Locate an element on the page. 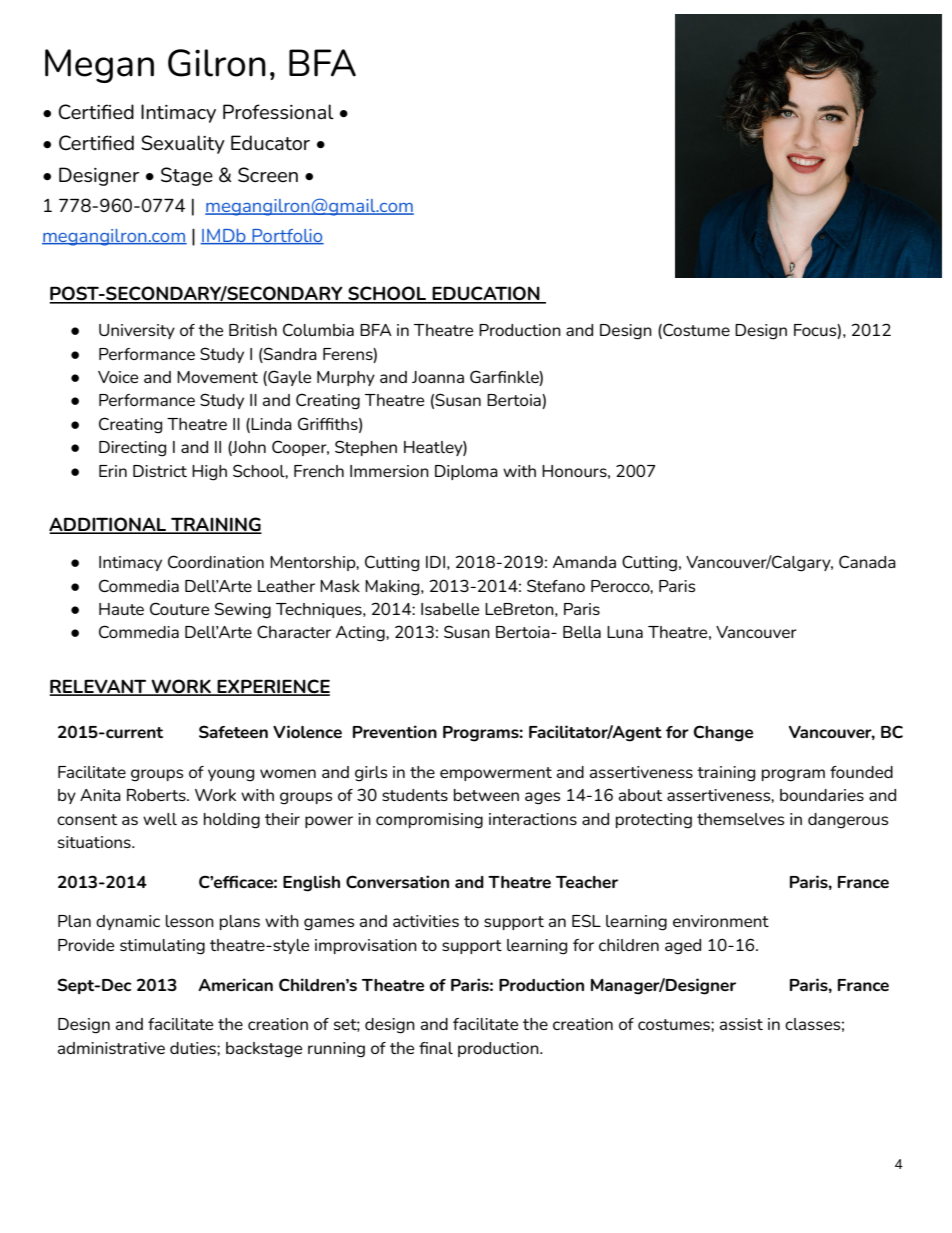 This document has width=952, height=1233. Joanna is located at coordinates (438, 377).
